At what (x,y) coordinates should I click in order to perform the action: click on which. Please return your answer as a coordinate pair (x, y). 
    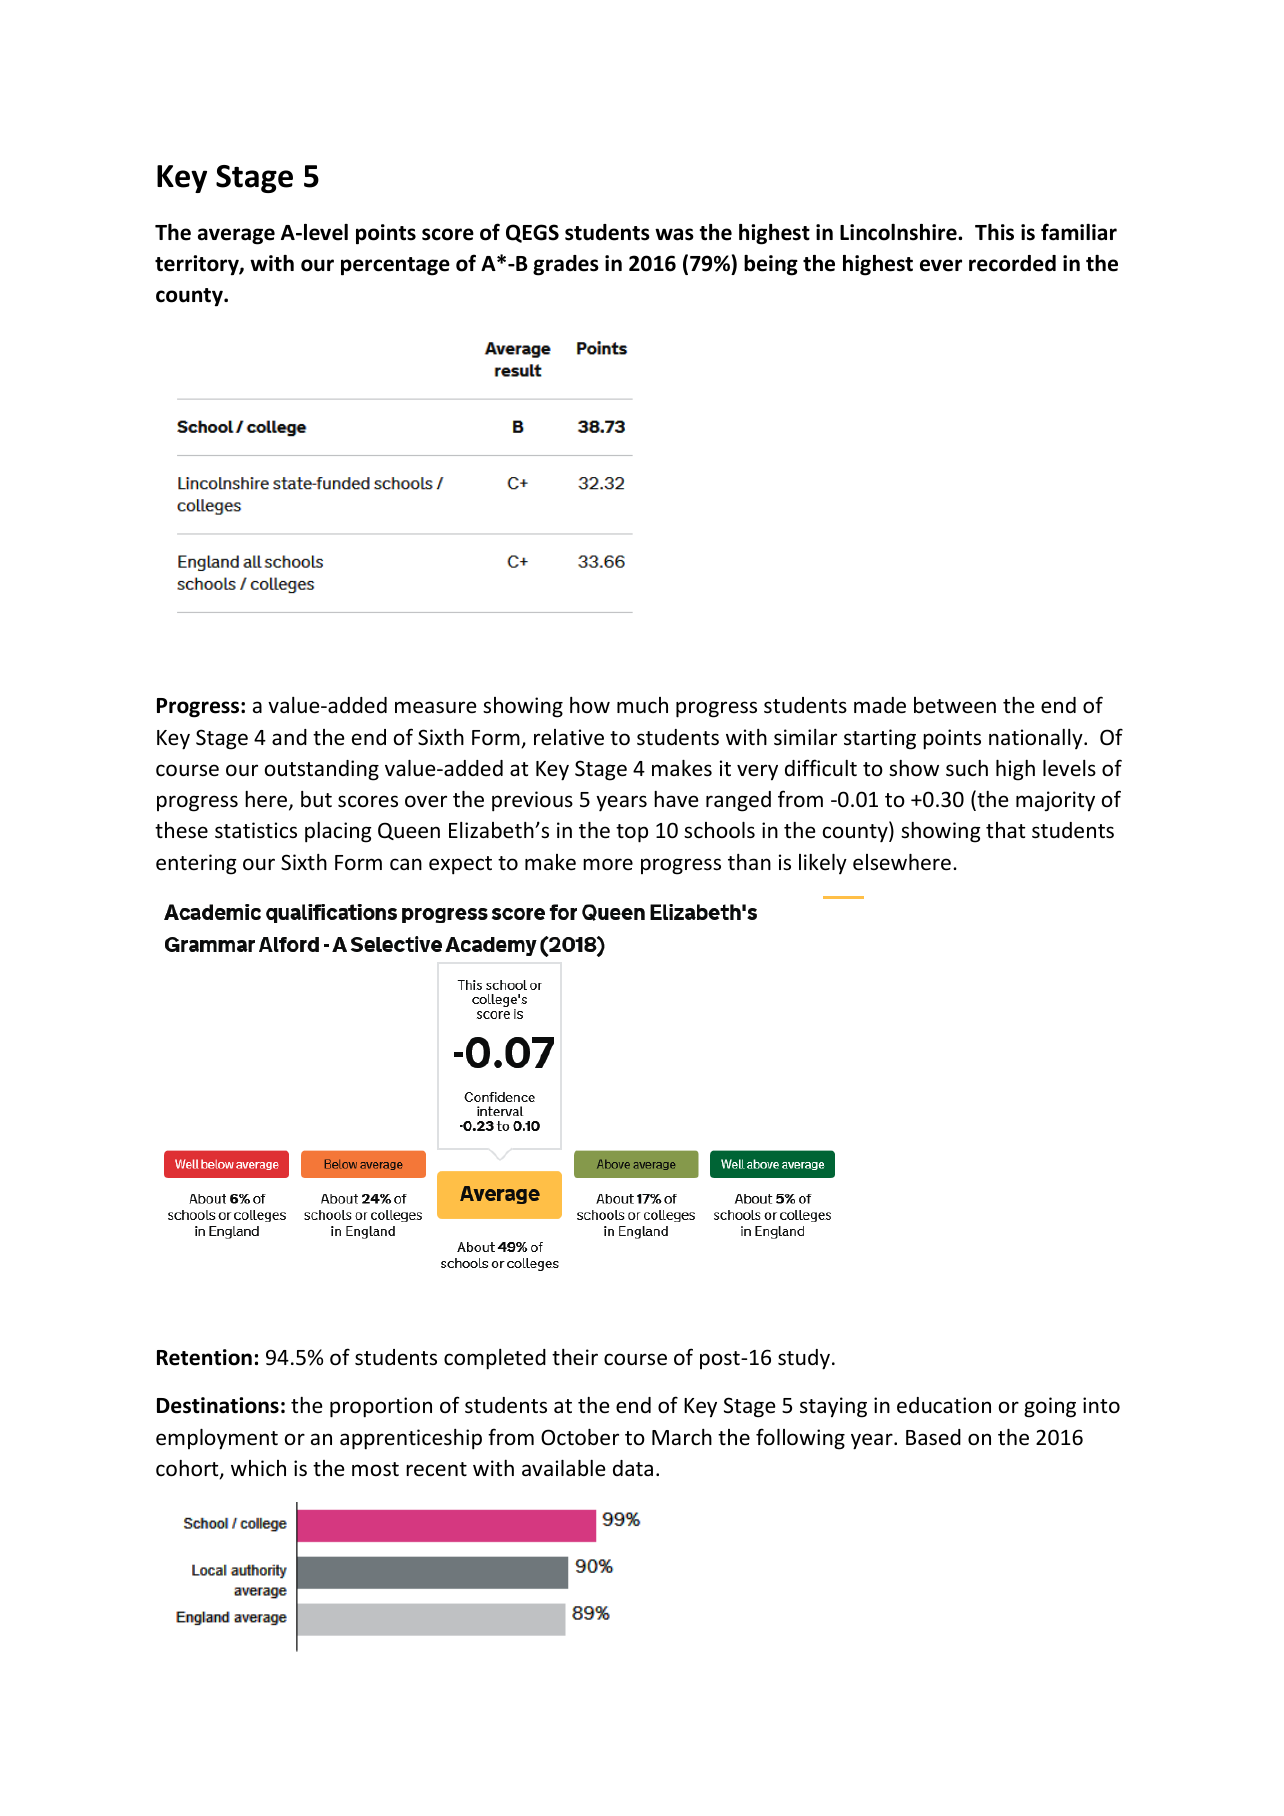
    Looking at the image, I should click on (258, 1468).
